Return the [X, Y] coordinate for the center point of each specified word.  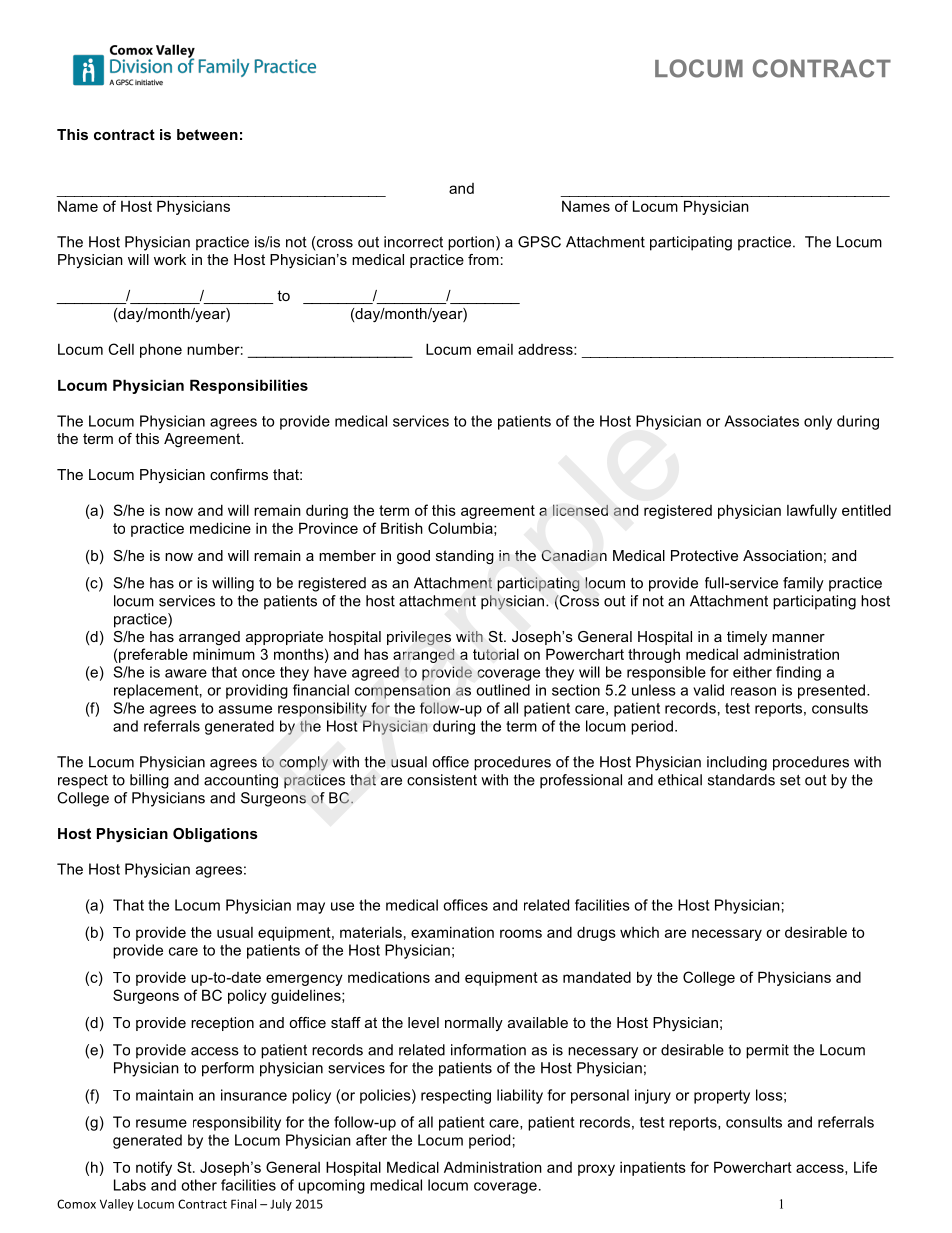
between [207, 134]
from [483, 259]
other [199, 1185]
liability [520, 1096]
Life [865, 1167]
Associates [761, 421]
